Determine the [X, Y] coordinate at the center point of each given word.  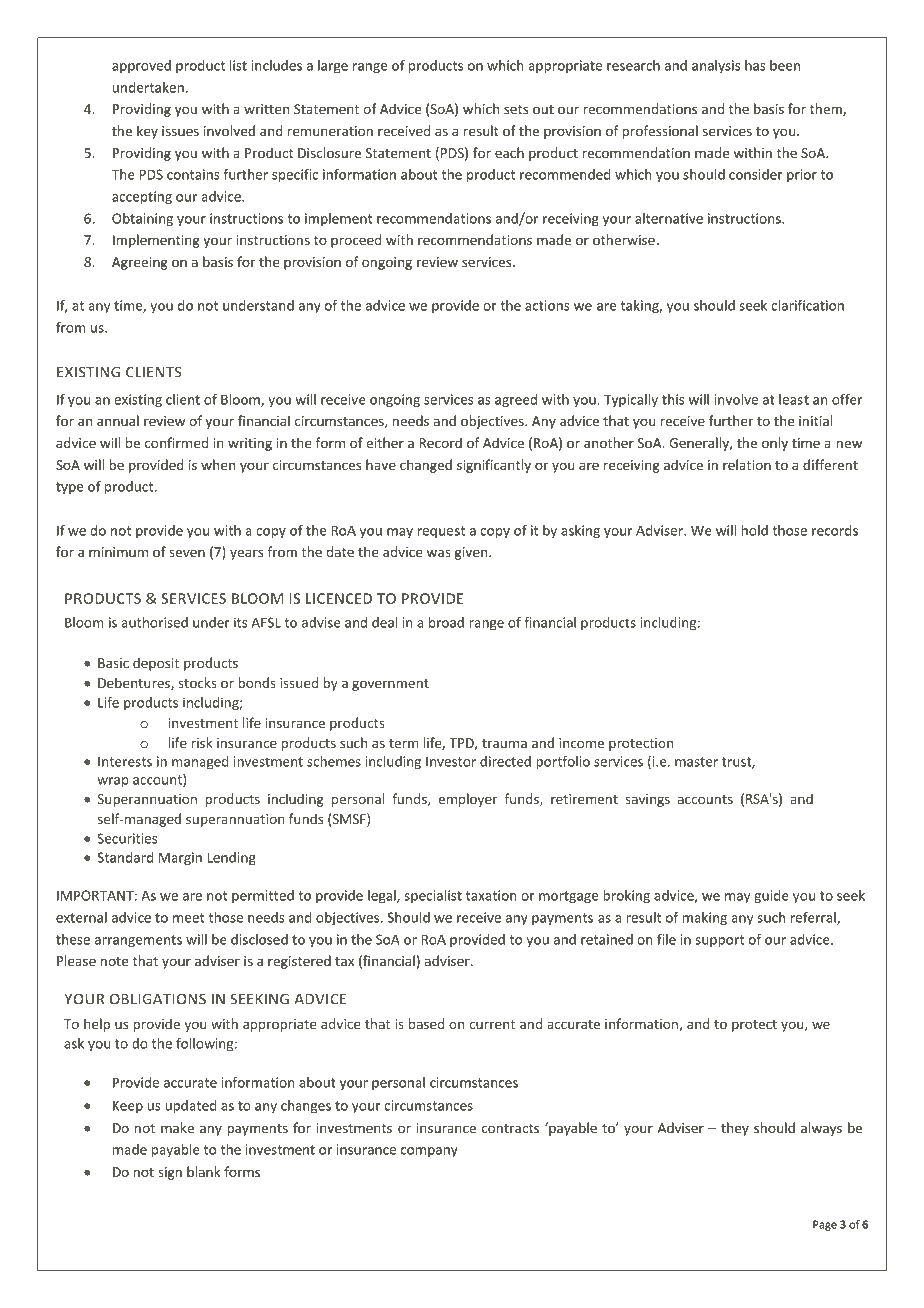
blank [203, 1171]
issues [180, 131]
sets [516, 109]
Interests [125, 762]
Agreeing [140, 263]
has [755, 65]
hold [754, 530]
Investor [451, 762]
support [719, 941]
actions [547, 305]
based [426, 1023]
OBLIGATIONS [158, 999]
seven [187, 553]
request [441, 532]
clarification [808, 305]
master [696, 762]
